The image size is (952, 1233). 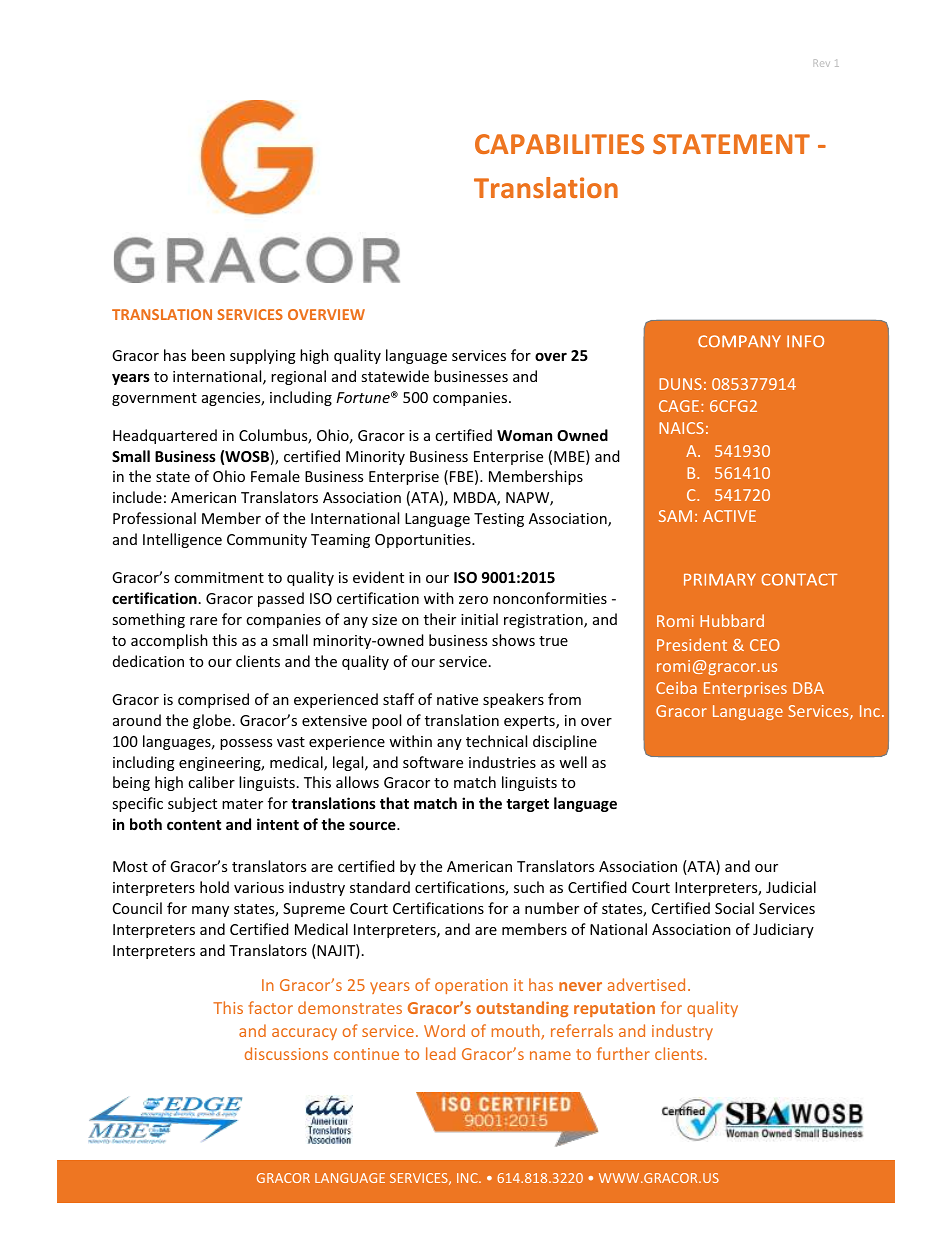 I want to click on Rev, so click(x=822, y=63).
